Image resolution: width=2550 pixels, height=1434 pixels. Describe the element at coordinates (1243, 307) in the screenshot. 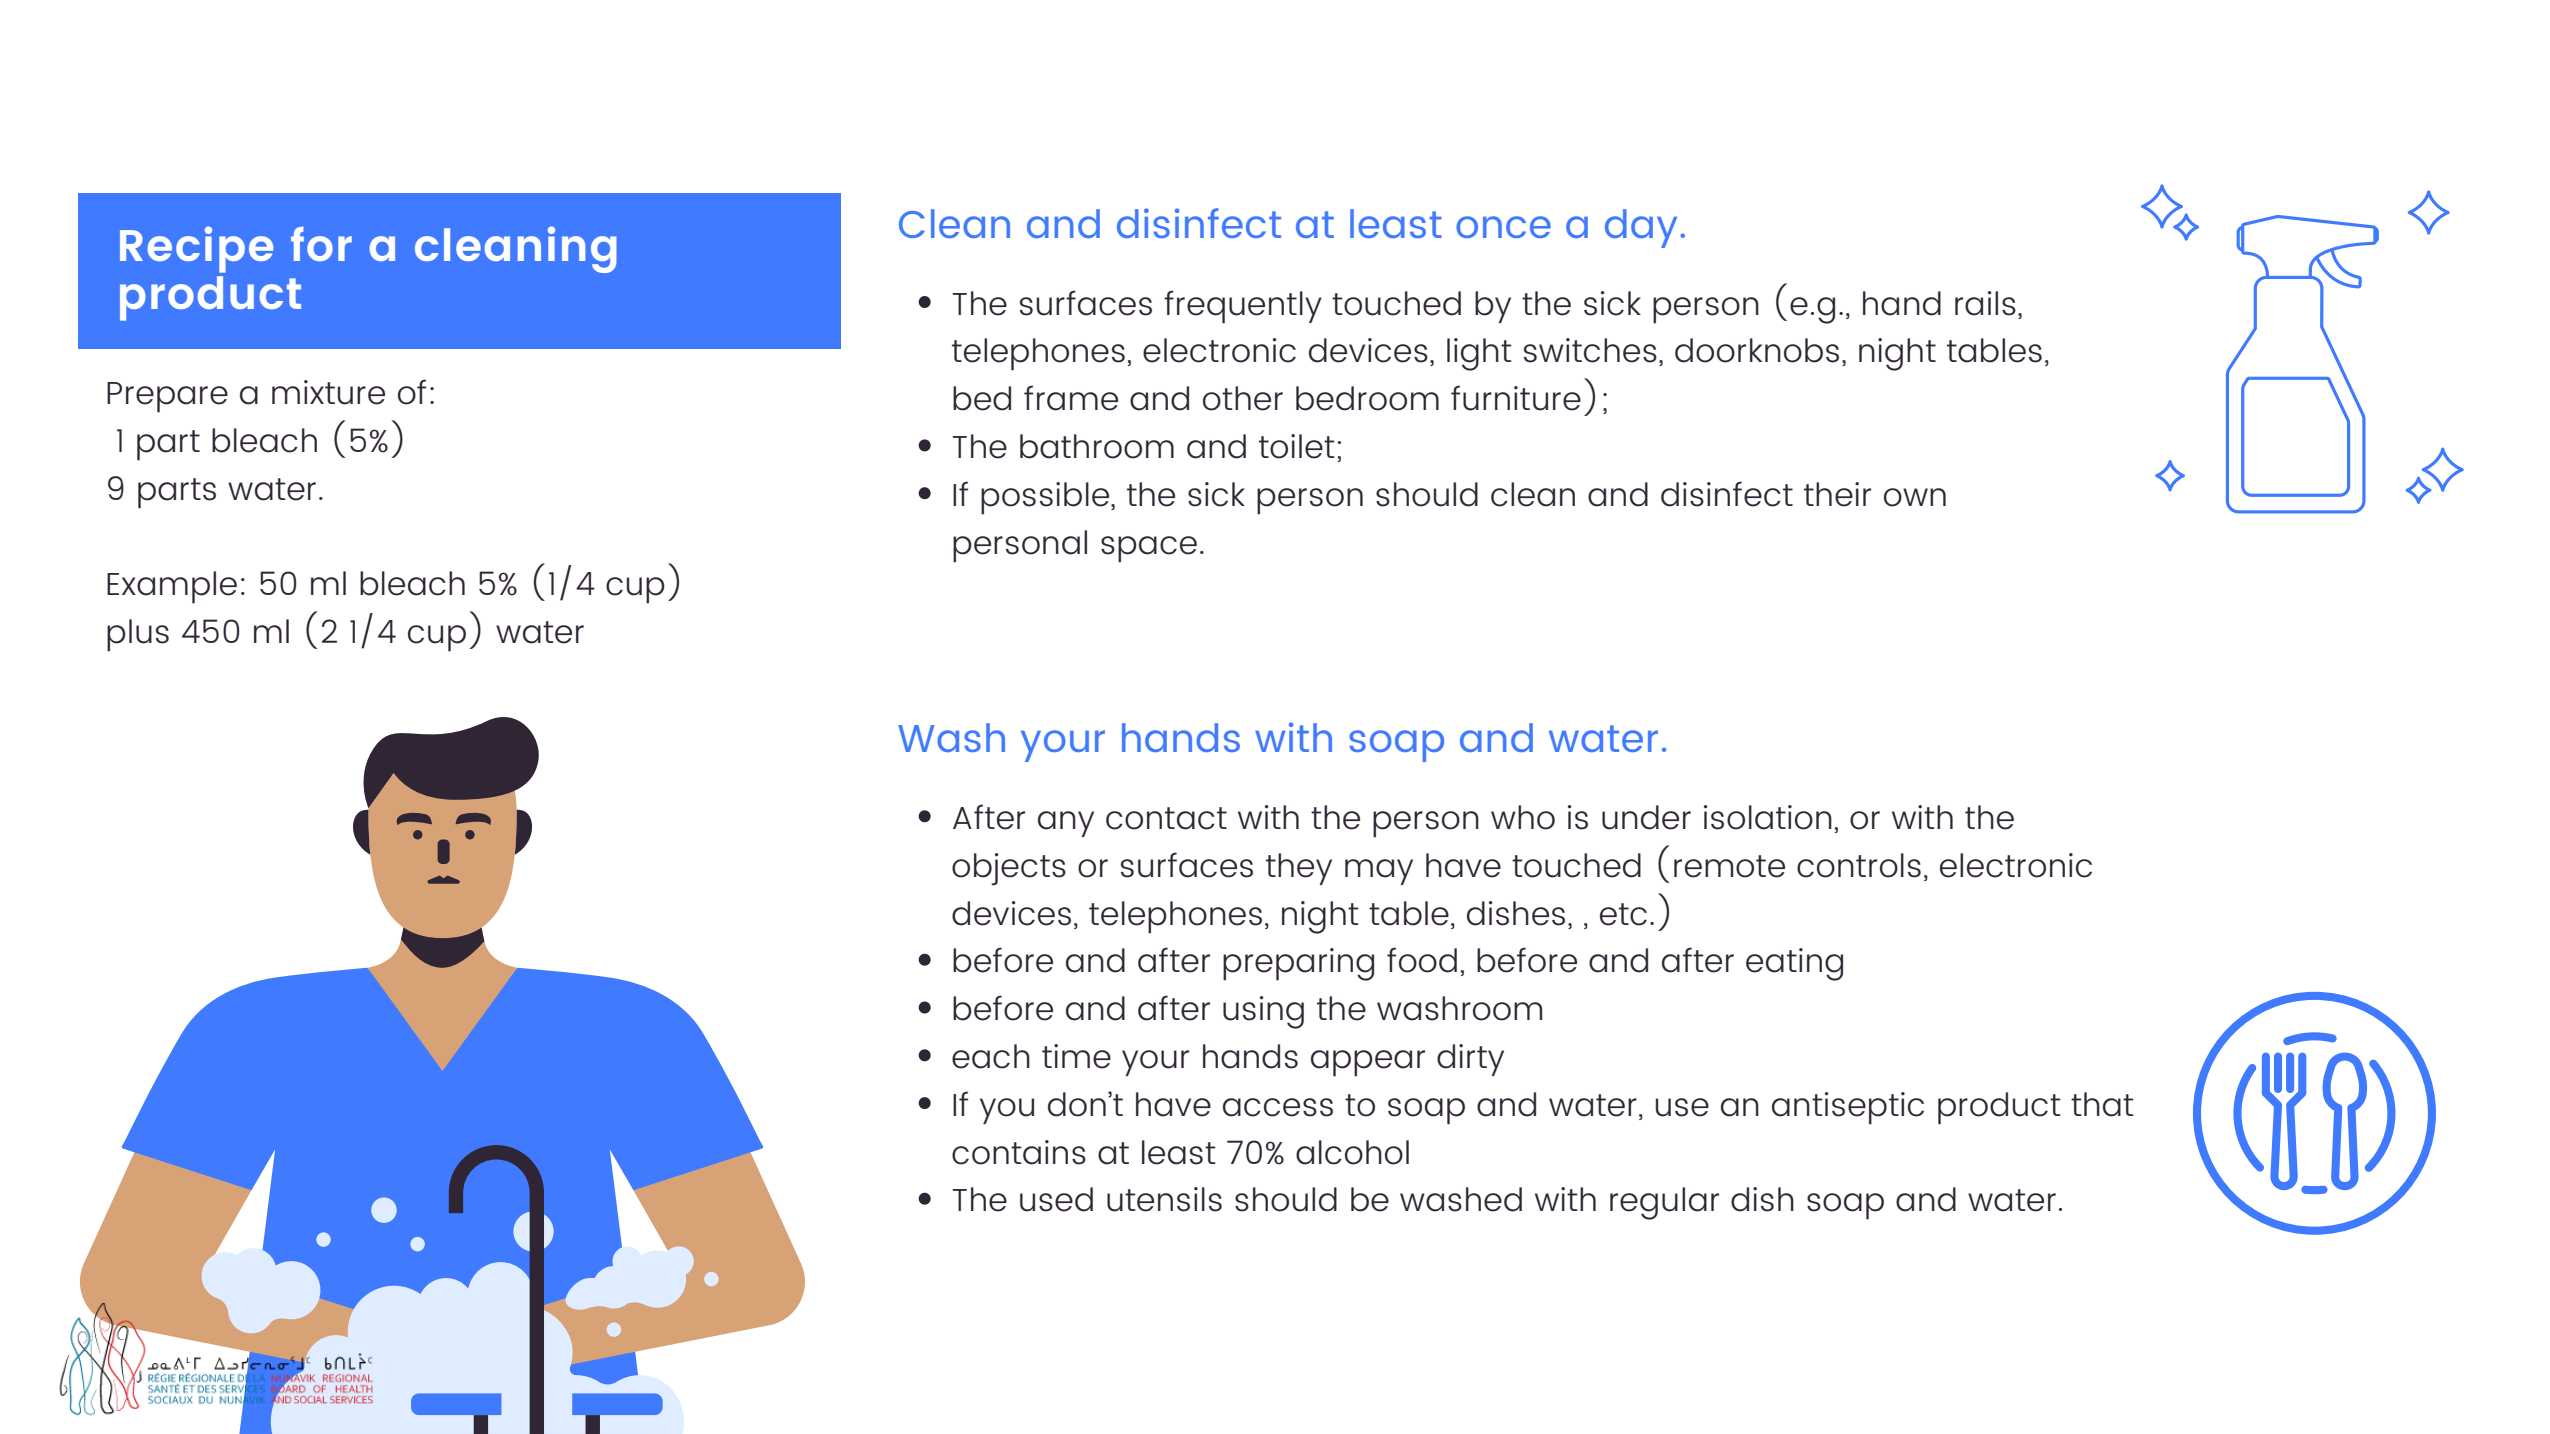

I see `frequently` at that location.
